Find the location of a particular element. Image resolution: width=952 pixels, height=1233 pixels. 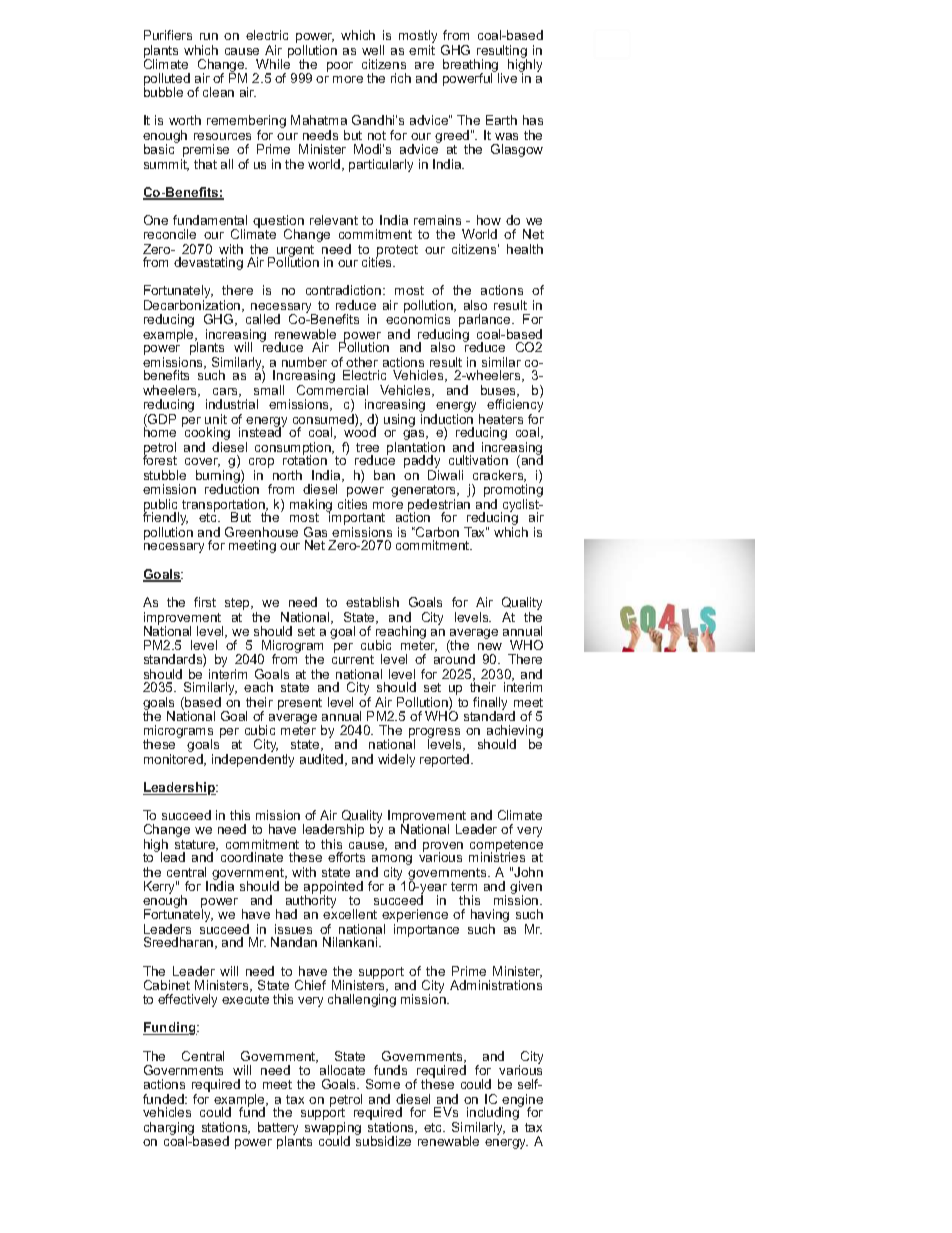

charging is located at coordinates (169, 1130).
